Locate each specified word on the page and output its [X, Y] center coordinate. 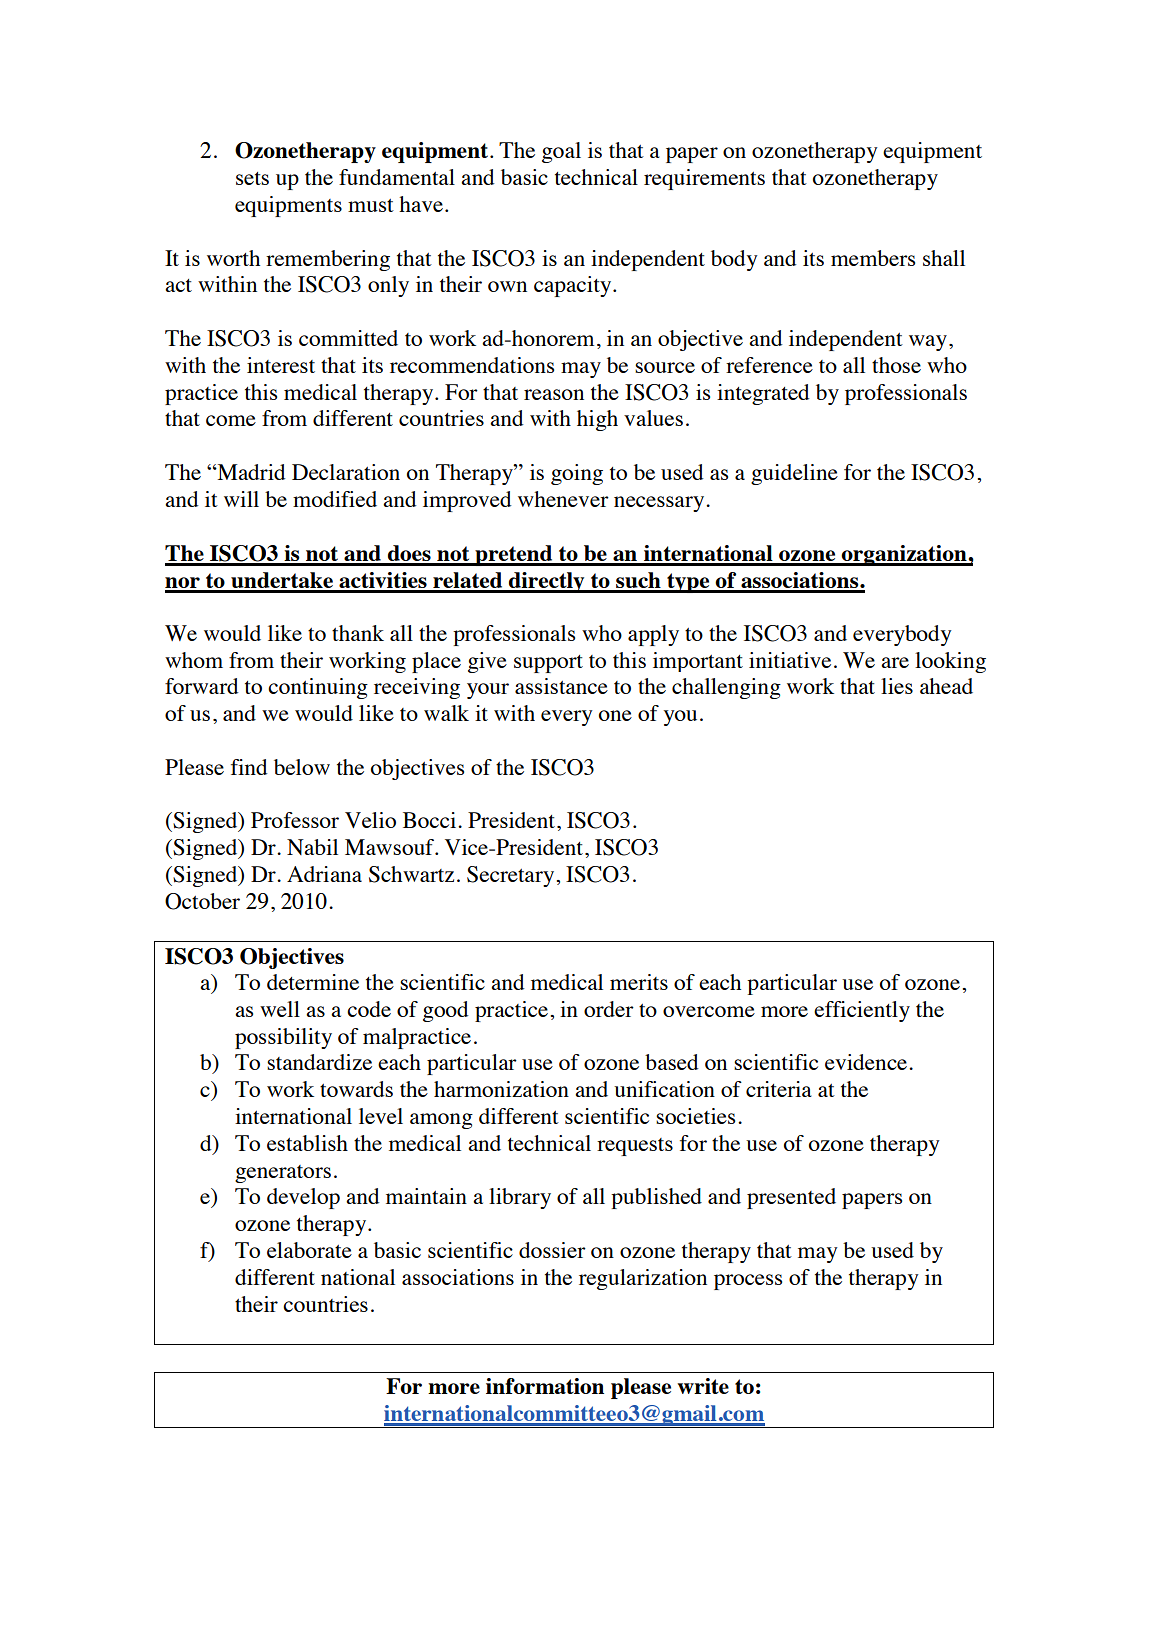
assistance [561, 686]
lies [897, 686]
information [545, 1386]
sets [252, 178]
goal [561, 152]
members [873, 258]
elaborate [309, 1250]
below [302, 767]
